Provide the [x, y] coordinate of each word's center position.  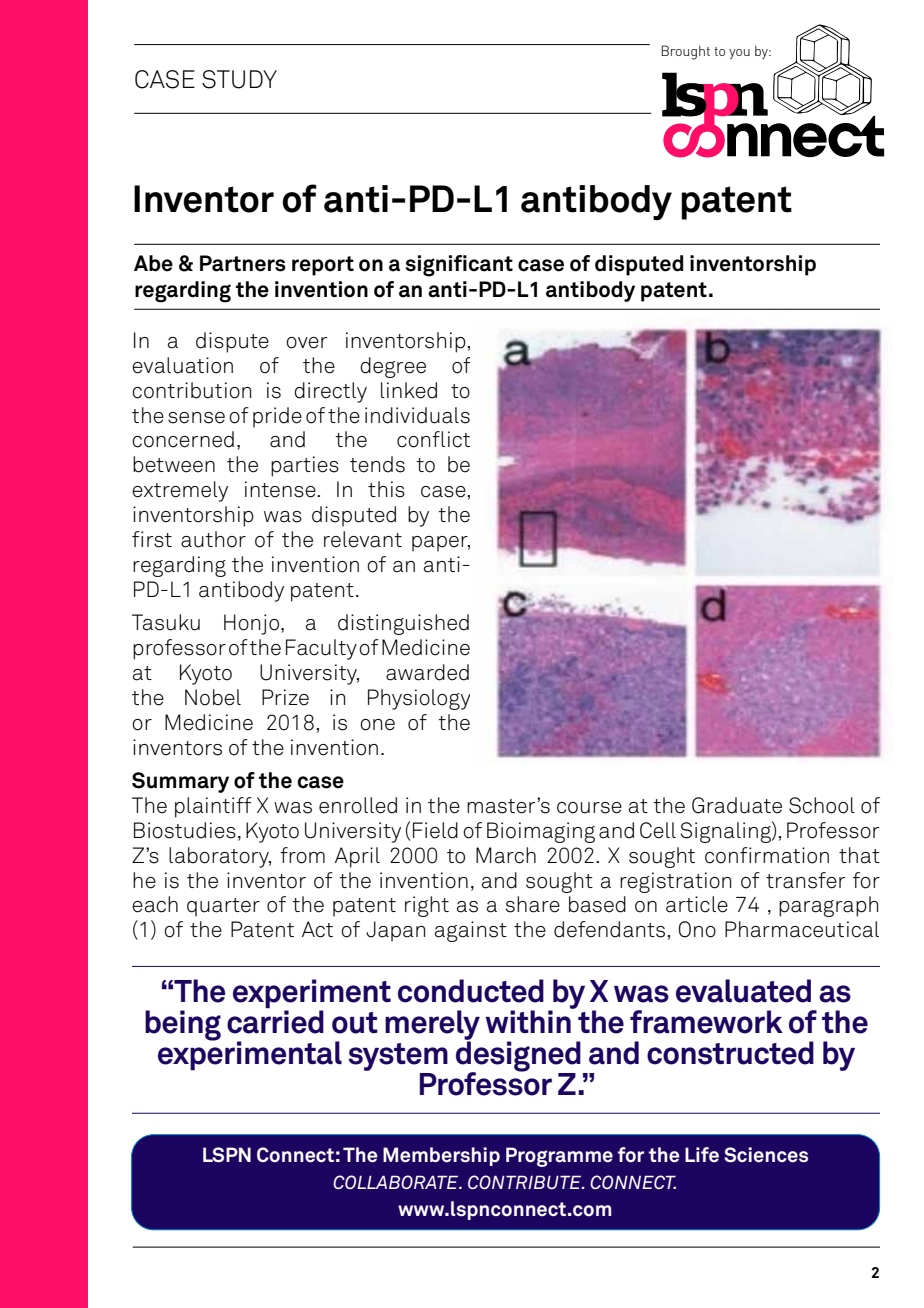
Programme [559, 1157]
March [506, 855]
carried [275, 1022]
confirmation [767, 855]
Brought [685, 52]
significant [459, 266]
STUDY [239, 79]
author [213, 539]
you [739, 54]
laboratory [220, 857]
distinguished [403, 624]
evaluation [182, 365]
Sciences [766, 1155]
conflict [433, 439]
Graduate [737, 805]
